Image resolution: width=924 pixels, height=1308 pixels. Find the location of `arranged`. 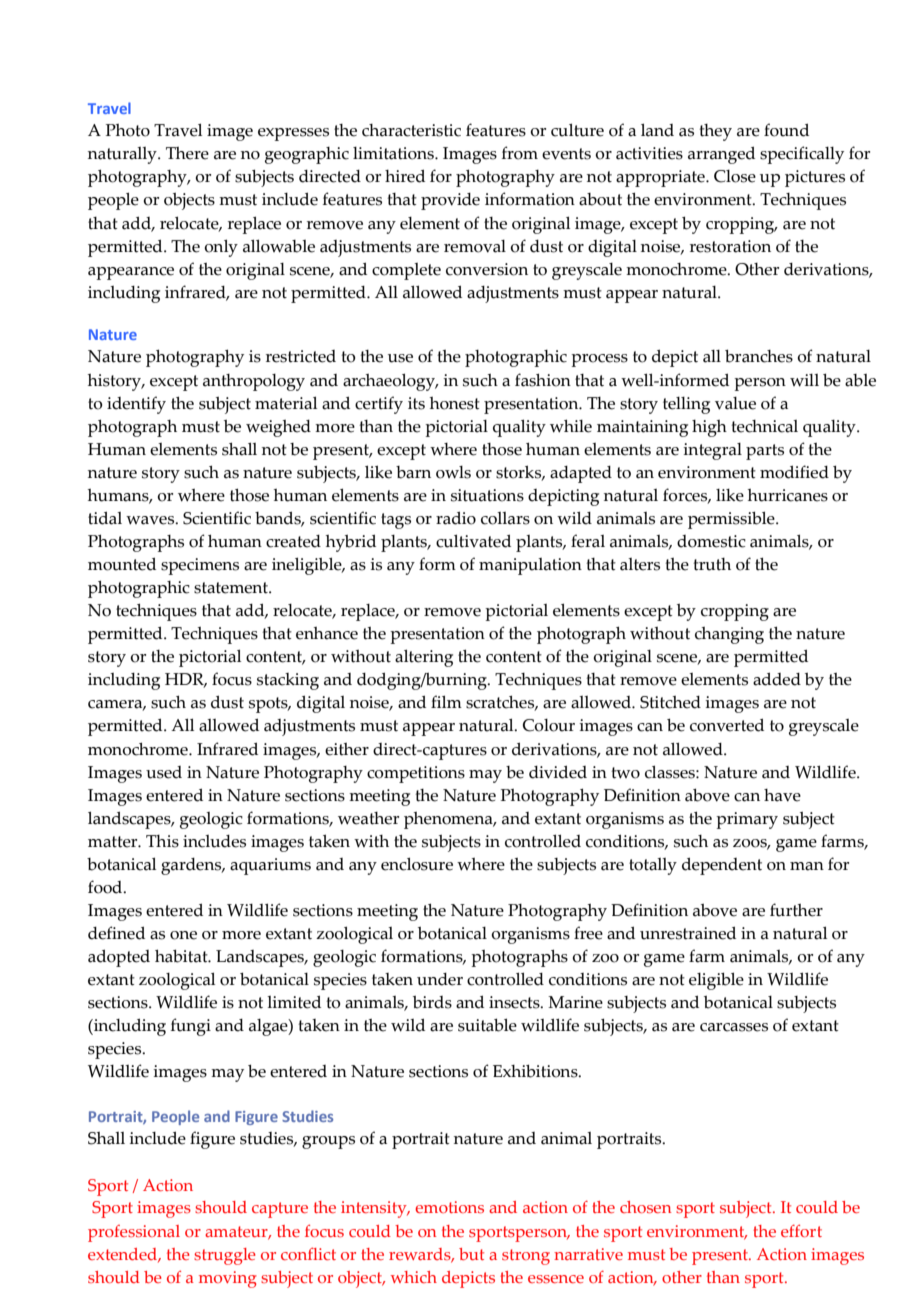

arranged is located at coordinates (721, 155).
